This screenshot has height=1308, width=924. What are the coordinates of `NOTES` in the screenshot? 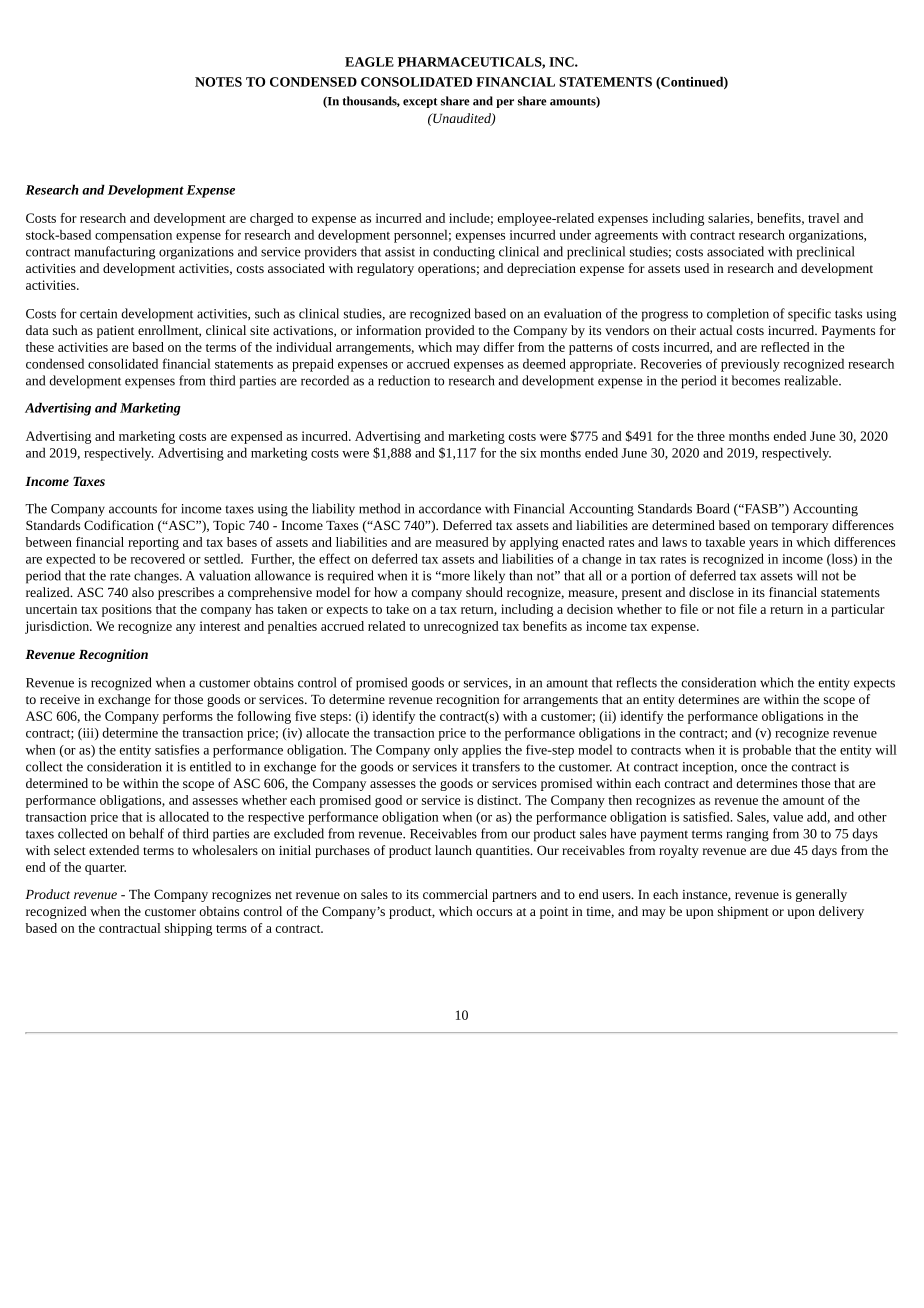 It's located at (218, 82).
